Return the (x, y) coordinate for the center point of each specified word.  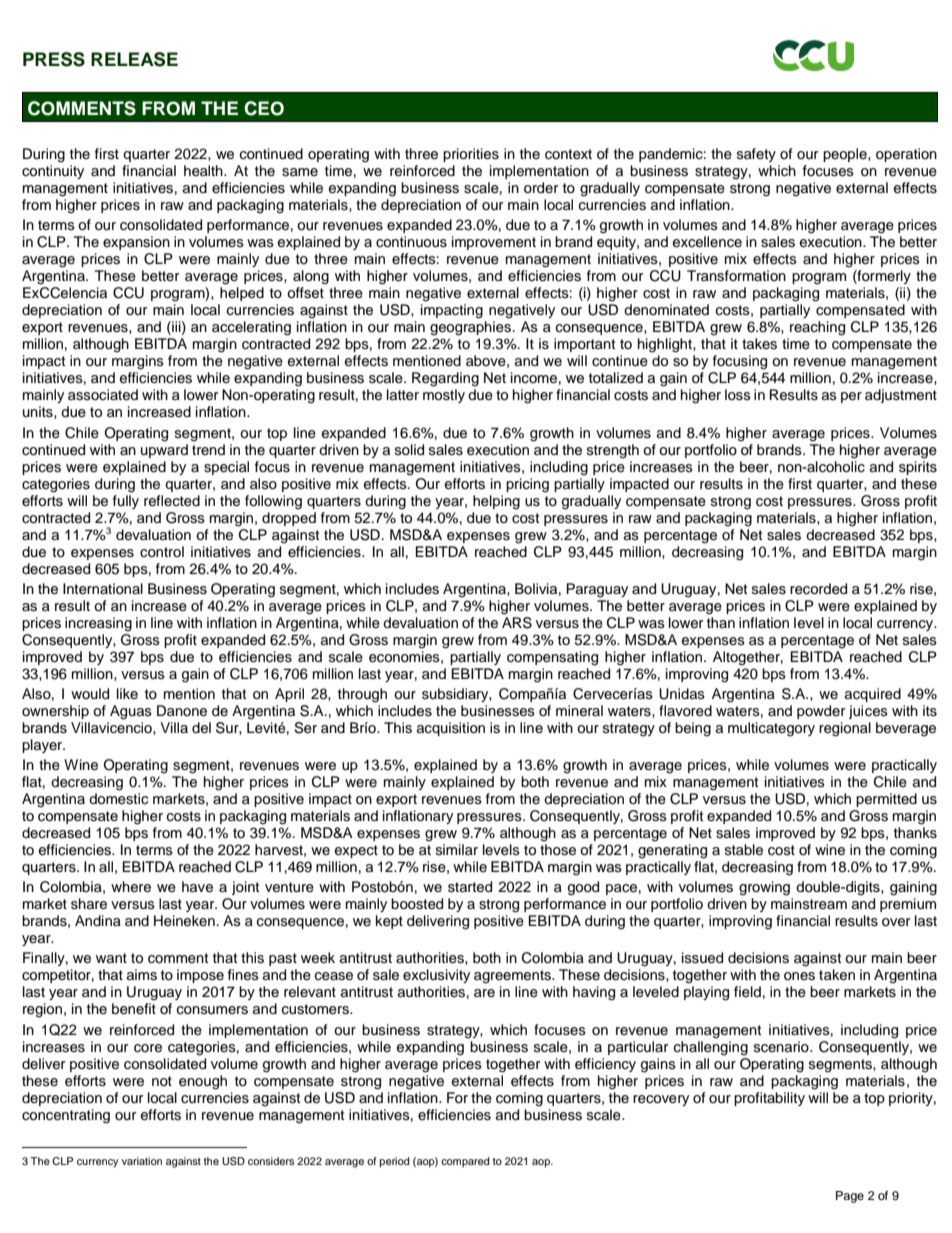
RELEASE (134, 59)
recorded (818, 589)
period (395, 1162)
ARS (517, 621)
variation (142, 1161)
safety (756, 155)
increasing (98, 624)
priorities (471, 155)
